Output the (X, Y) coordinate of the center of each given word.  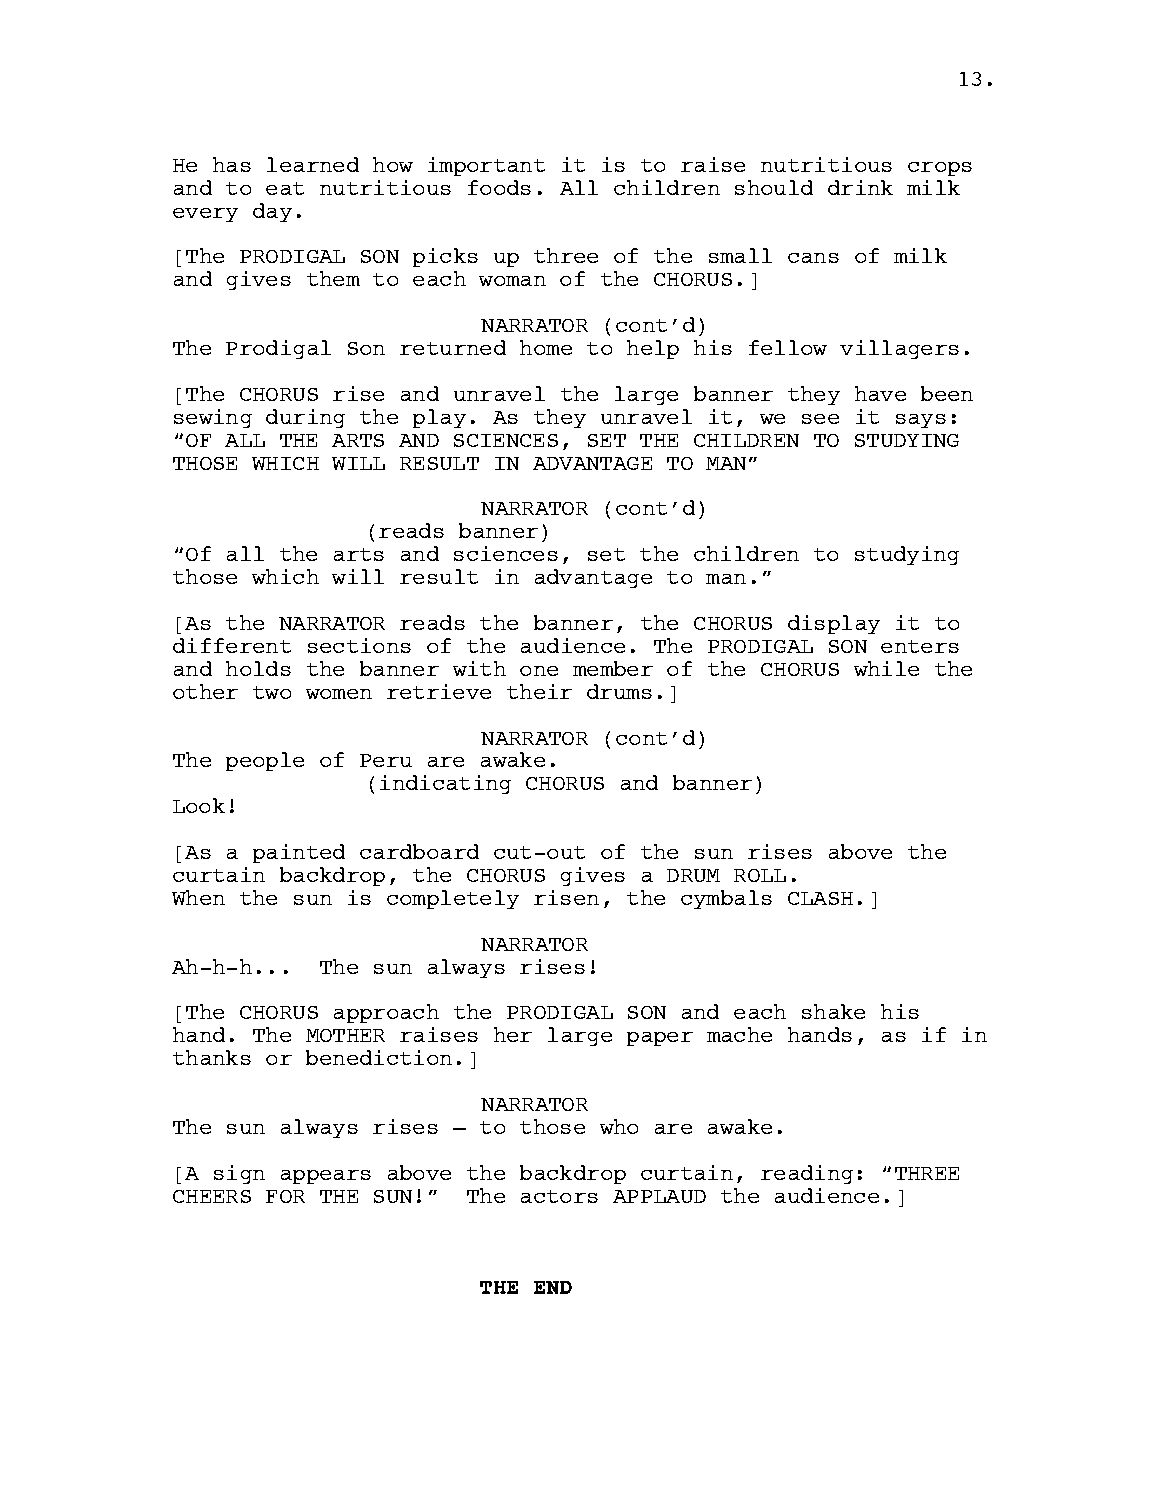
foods (499, 187)
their (539, 691)
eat (285, 188)
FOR (285, 1196)
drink (860, 187)
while (886, 668)
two (272, 692)
